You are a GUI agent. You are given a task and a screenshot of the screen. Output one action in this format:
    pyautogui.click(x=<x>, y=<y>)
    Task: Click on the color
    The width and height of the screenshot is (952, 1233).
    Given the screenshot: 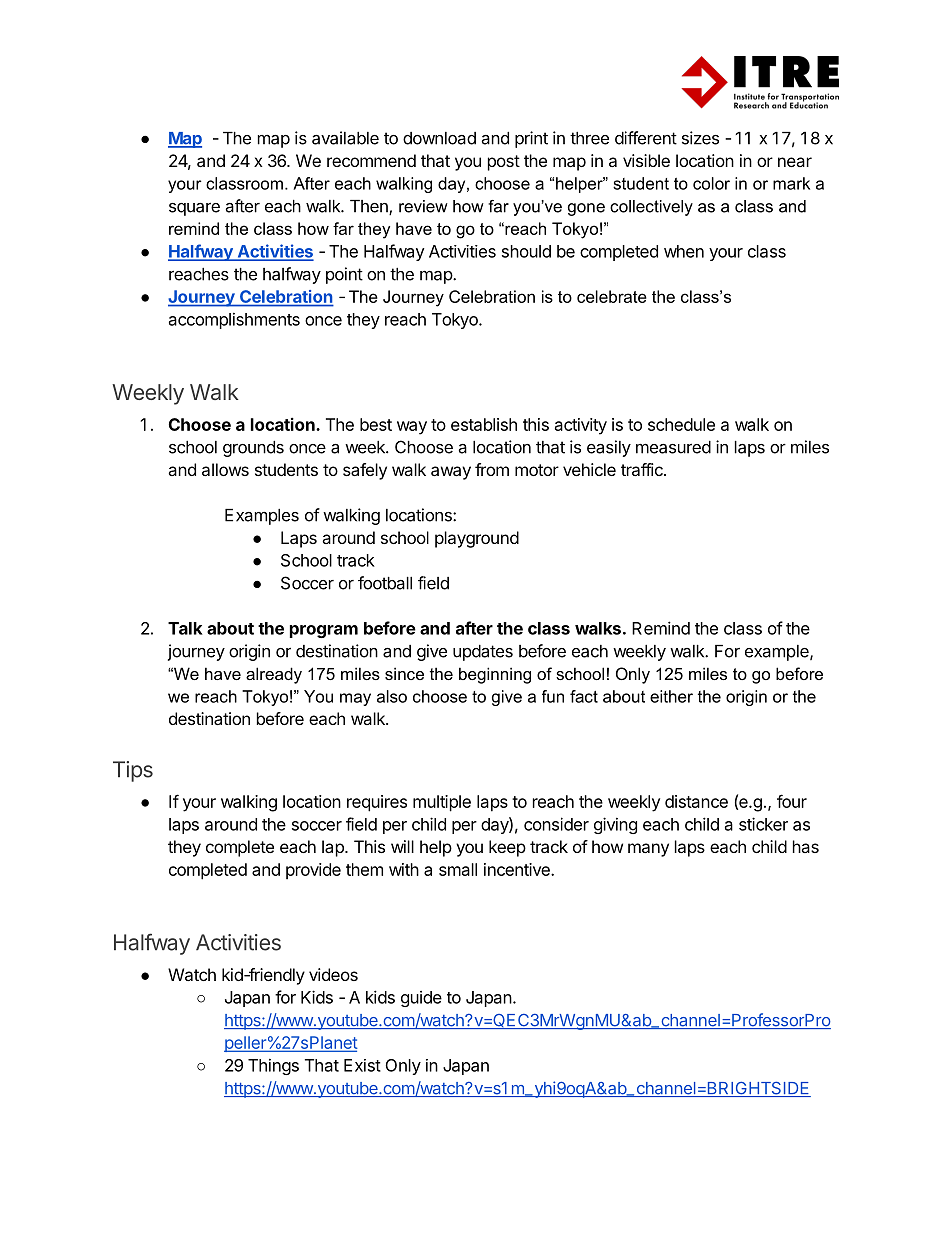 What is the action you would take?
    pyautogui.click(x=711, y=183)
